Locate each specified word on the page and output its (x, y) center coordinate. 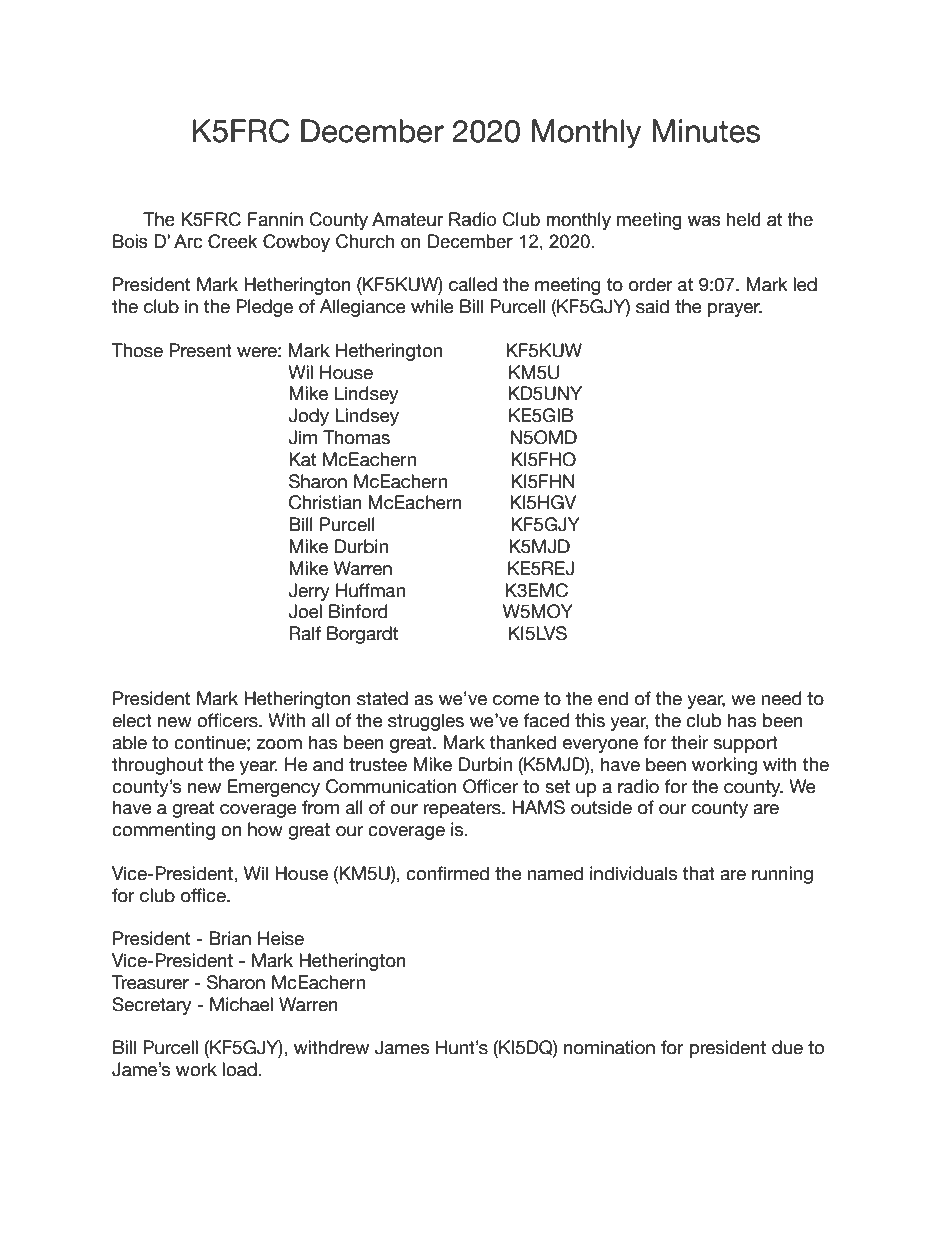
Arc (188, 241)
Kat (302, 459)
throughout (157, 766)
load (240, 1069)
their (689, 742)
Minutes (706, 131)
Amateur (407, 219)
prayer (734, 310)
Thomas (356, 437)
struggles (426, 722)
